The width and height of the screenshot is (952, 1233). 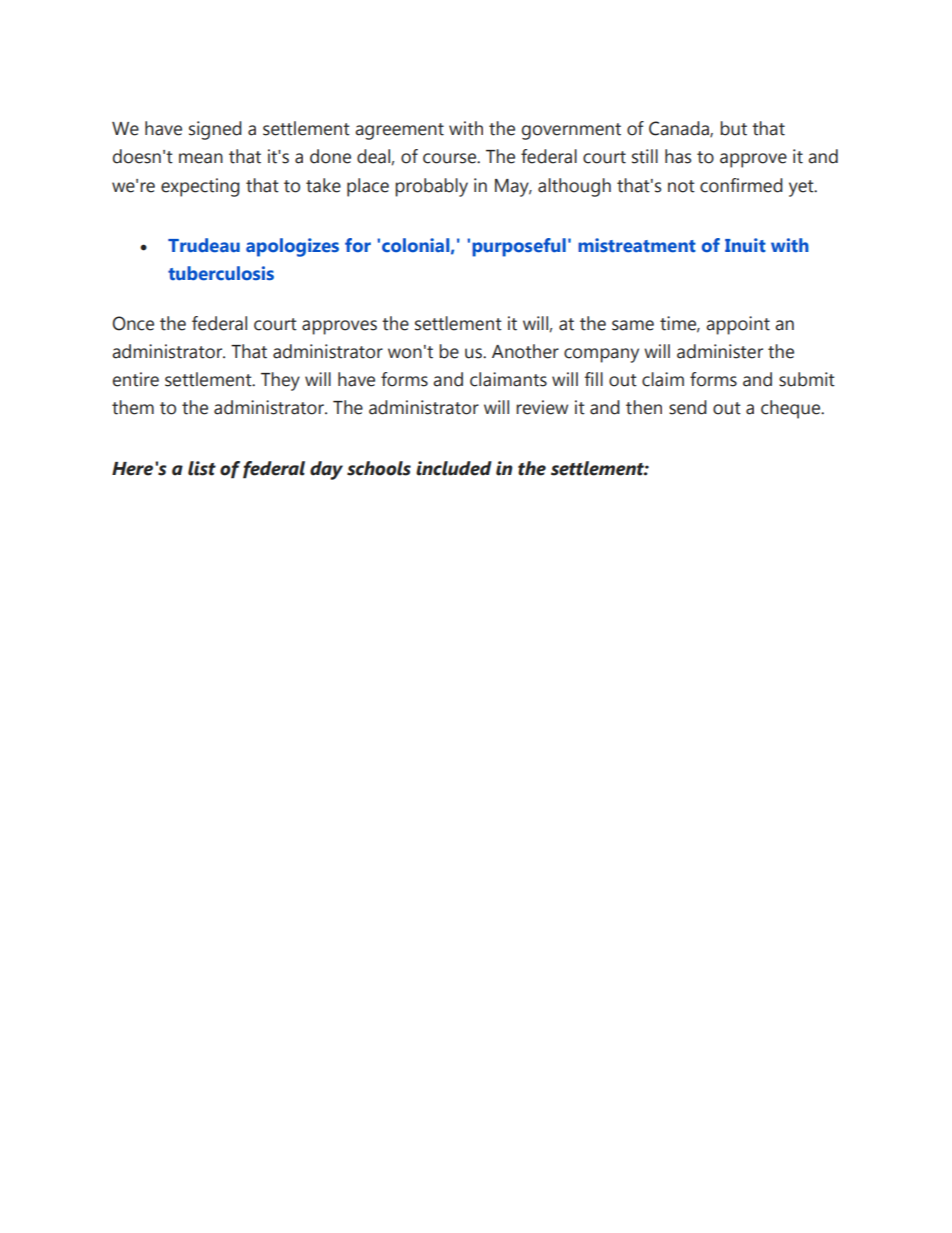 What do you see at coordinates (399, 131) in the screenshot?
I see `agreement` at bounding box center [399, 131].
